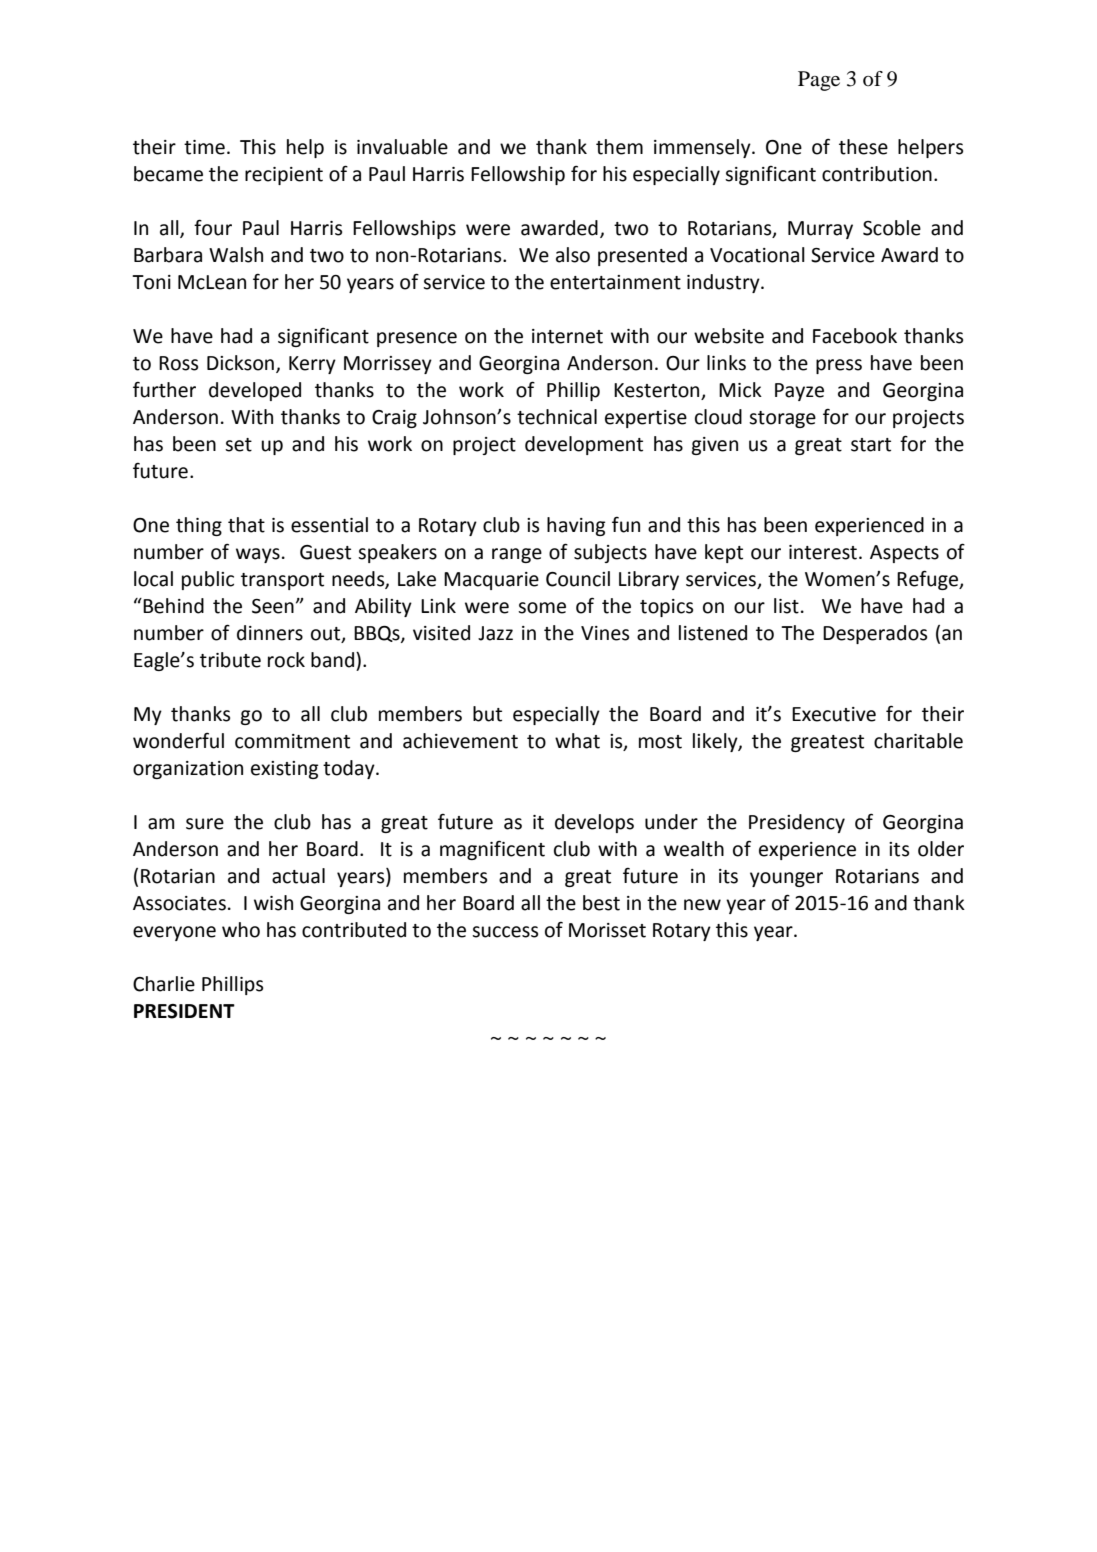 The height and width of the screenshot is (1552, 1097). I want to click on Page, so click(819, 81).
